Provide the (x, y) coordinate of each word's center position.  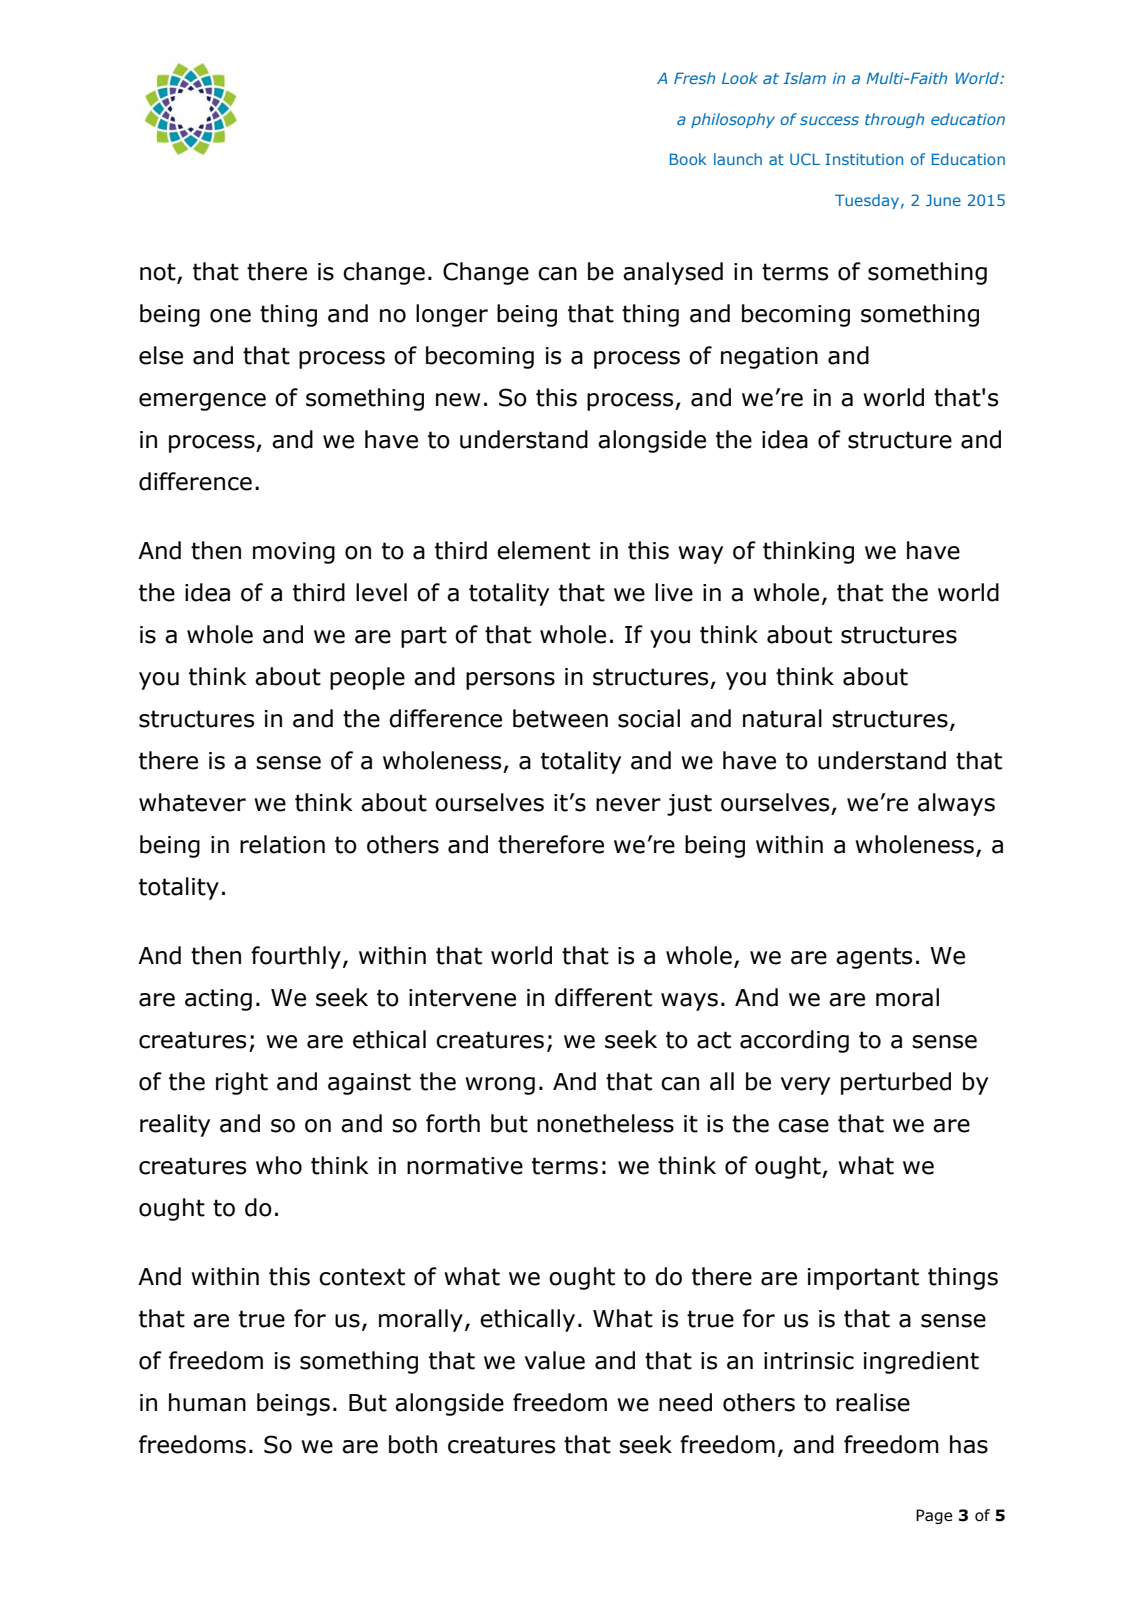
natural (782, 718)
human (207, 1402)
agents (874, 958)
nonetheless (605, 1123)
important (863, 1279)
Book (688, 159)
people (367, 678)
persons (510, 681)
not (159, 273)
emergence (202, 402)
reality (175, 1125)
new (458, 400)
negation (769, 358)
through (894, 120)
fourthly (296, 957)
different (603, 997)
